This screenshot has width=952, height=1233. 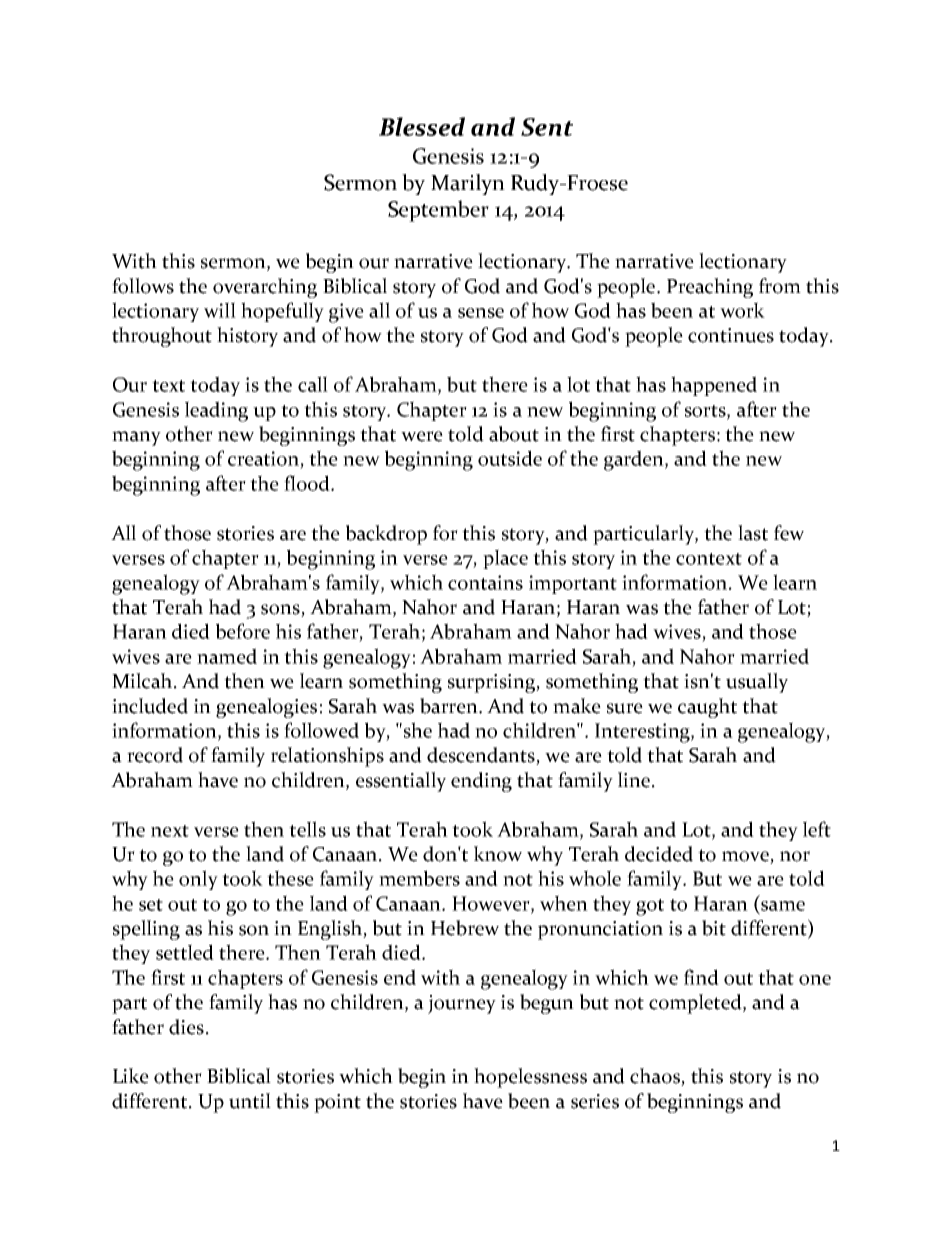 I want to click on record, so click(x=155, y=755).
